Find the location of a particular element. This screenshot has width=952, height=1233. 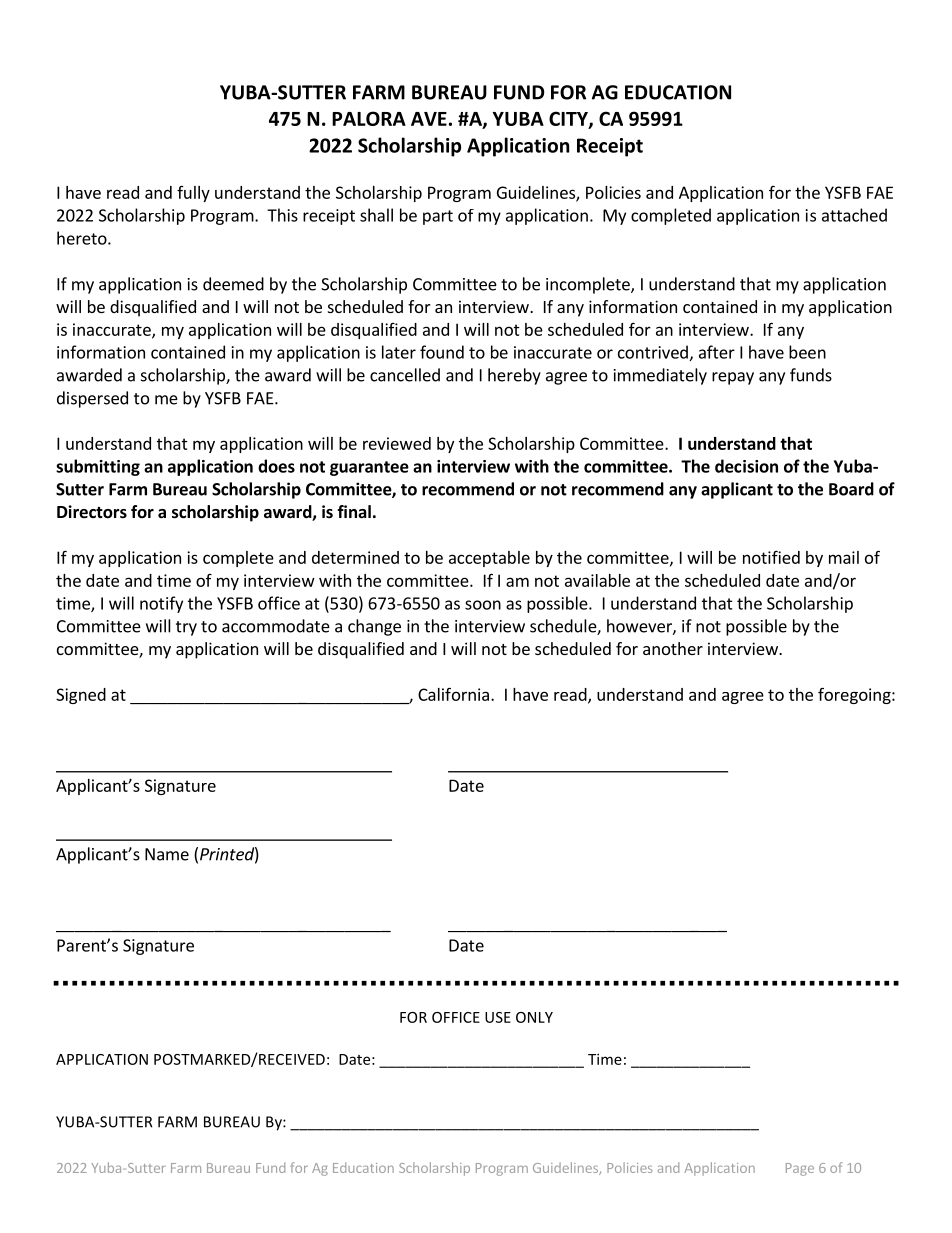

Name is located at coordinates (167, 854).
